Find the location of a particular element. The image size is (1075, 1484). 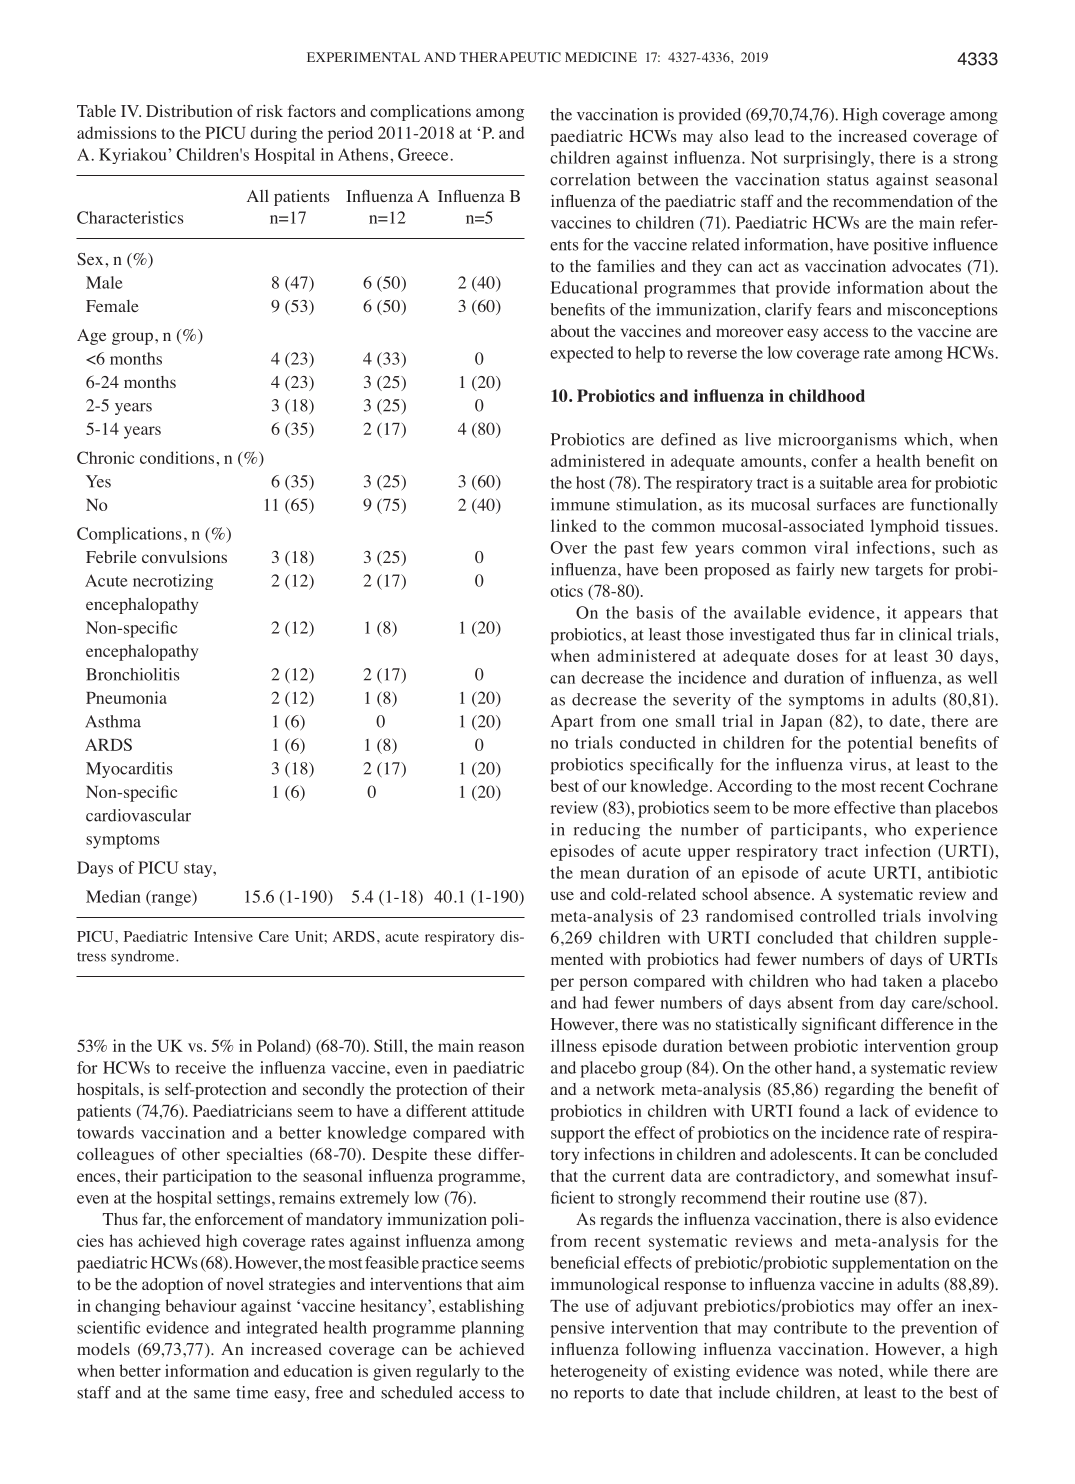

person is located at coordinates (603, 984).
